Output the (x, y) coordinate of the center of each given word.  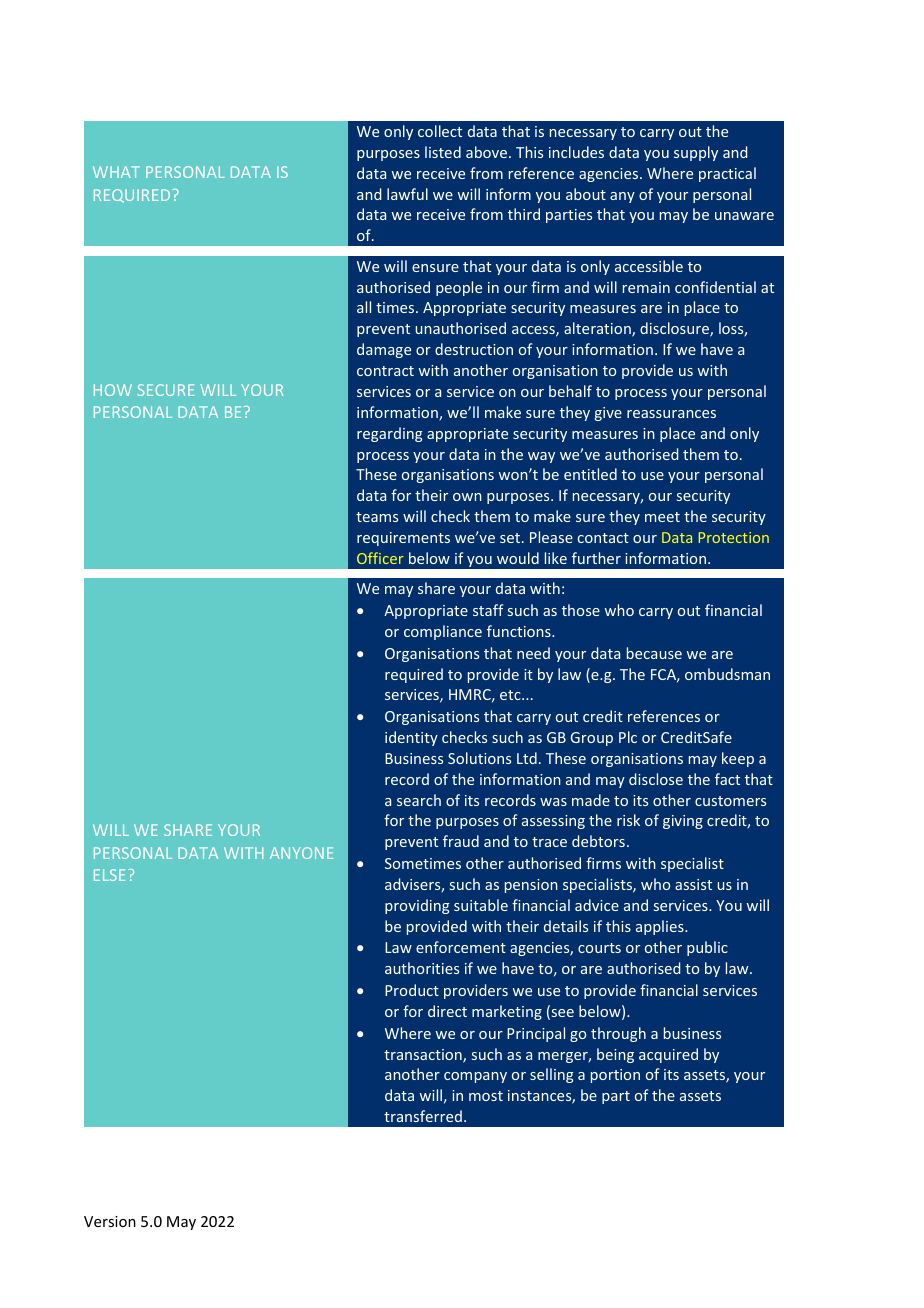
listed (443, 152)
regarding (390, 434)
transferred (423, 1116)
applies (661, 927)
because (654, 653)
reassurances (671, 414)
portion (615, 1076)
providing (417, 906)
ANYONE (302, 853)
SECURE (166, 390)
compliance (443, 632)
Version (110, 1221)
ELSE (110, 875)
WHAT (116, 172)
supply (696, 153)
